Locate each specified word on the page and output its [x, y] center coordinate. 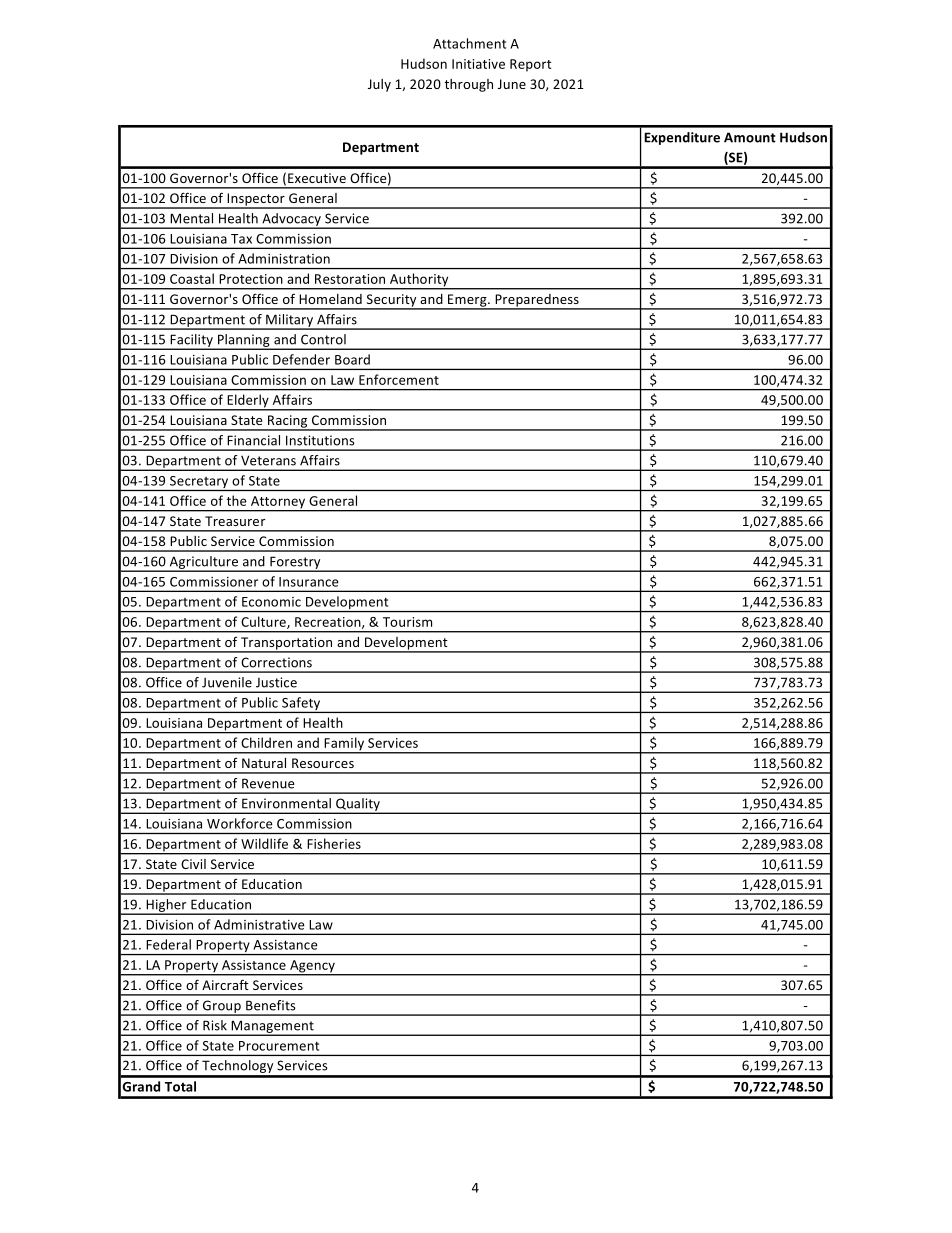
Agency [312, 967]
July [379, 85]
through [468, 85]
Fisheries [334, 843]
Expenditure [682, 138]
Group [221, 1007]
